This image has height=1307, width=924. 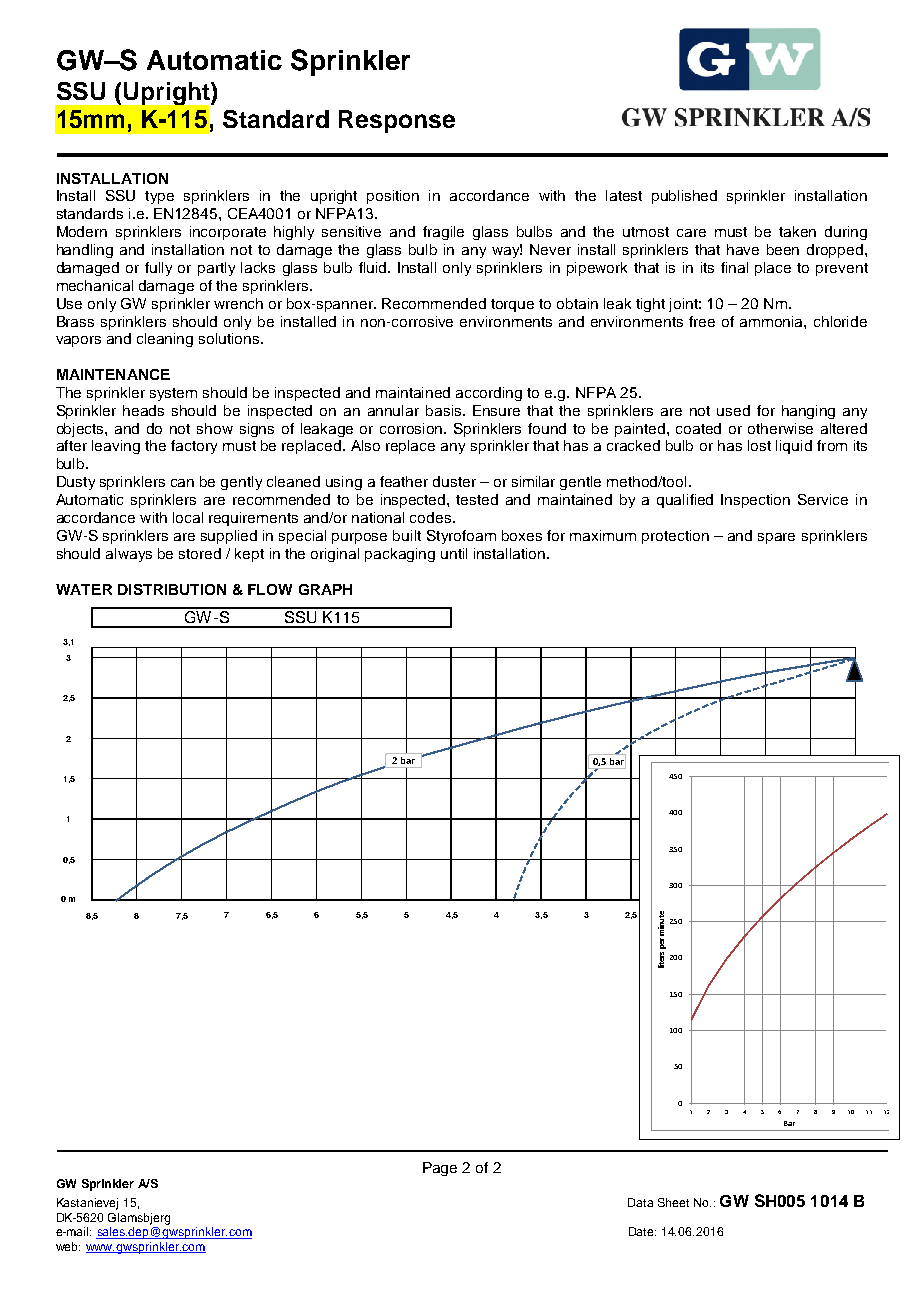 What do you see at coordinates (159, 197) in the image?
I see `type` at bounding box center [159, 197].
